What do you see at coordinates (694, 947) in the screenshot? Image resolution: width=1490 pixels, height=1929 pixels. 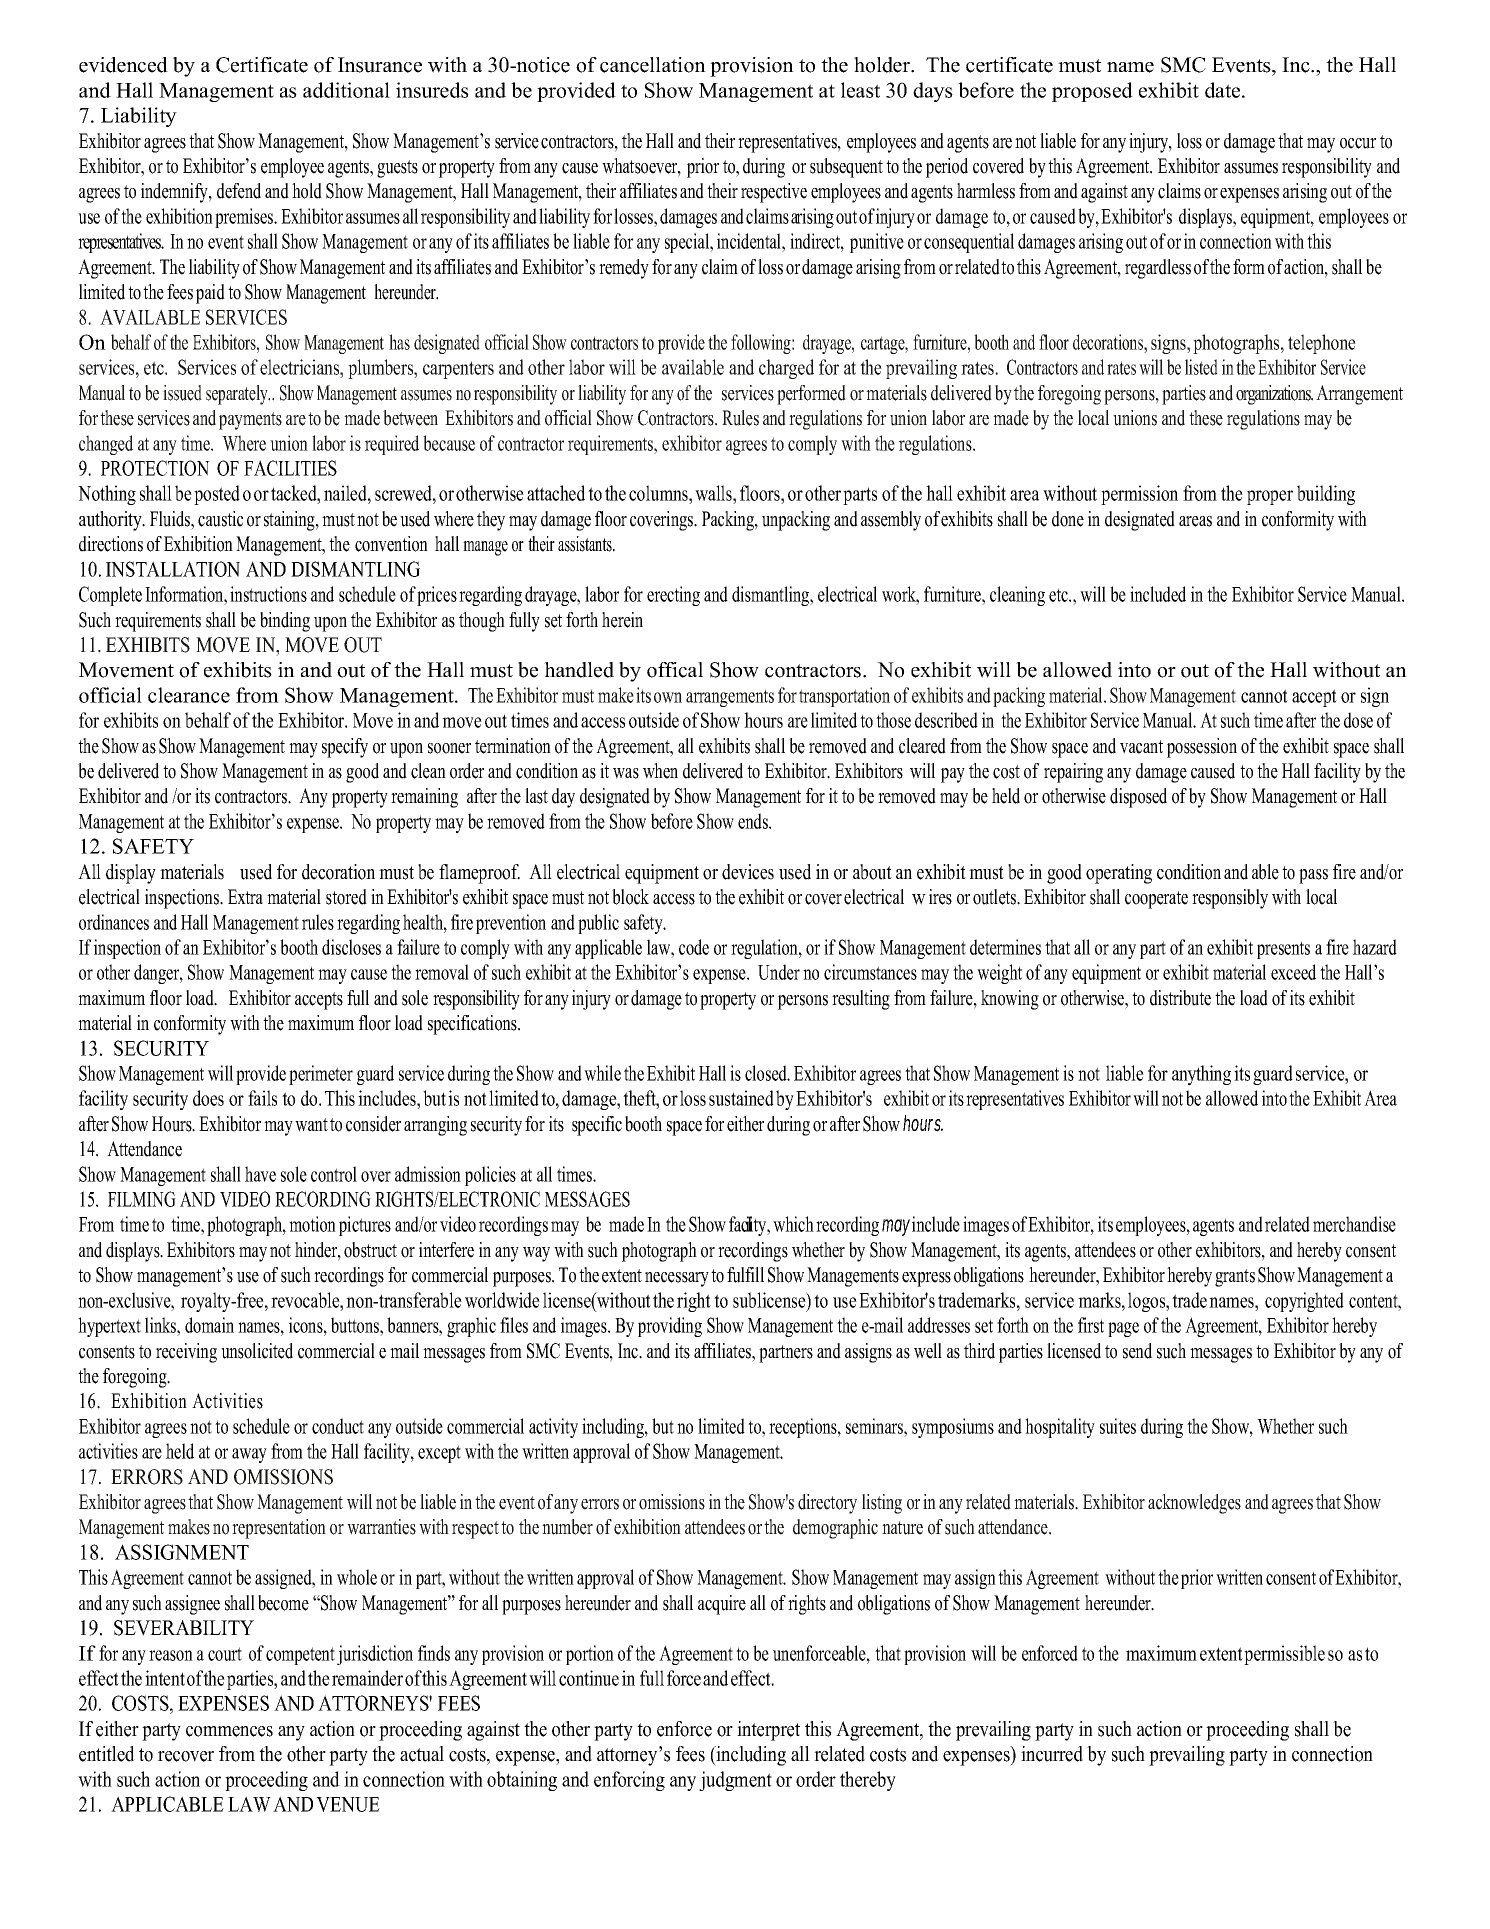 I see `code` at bounding box center [694, 947].
